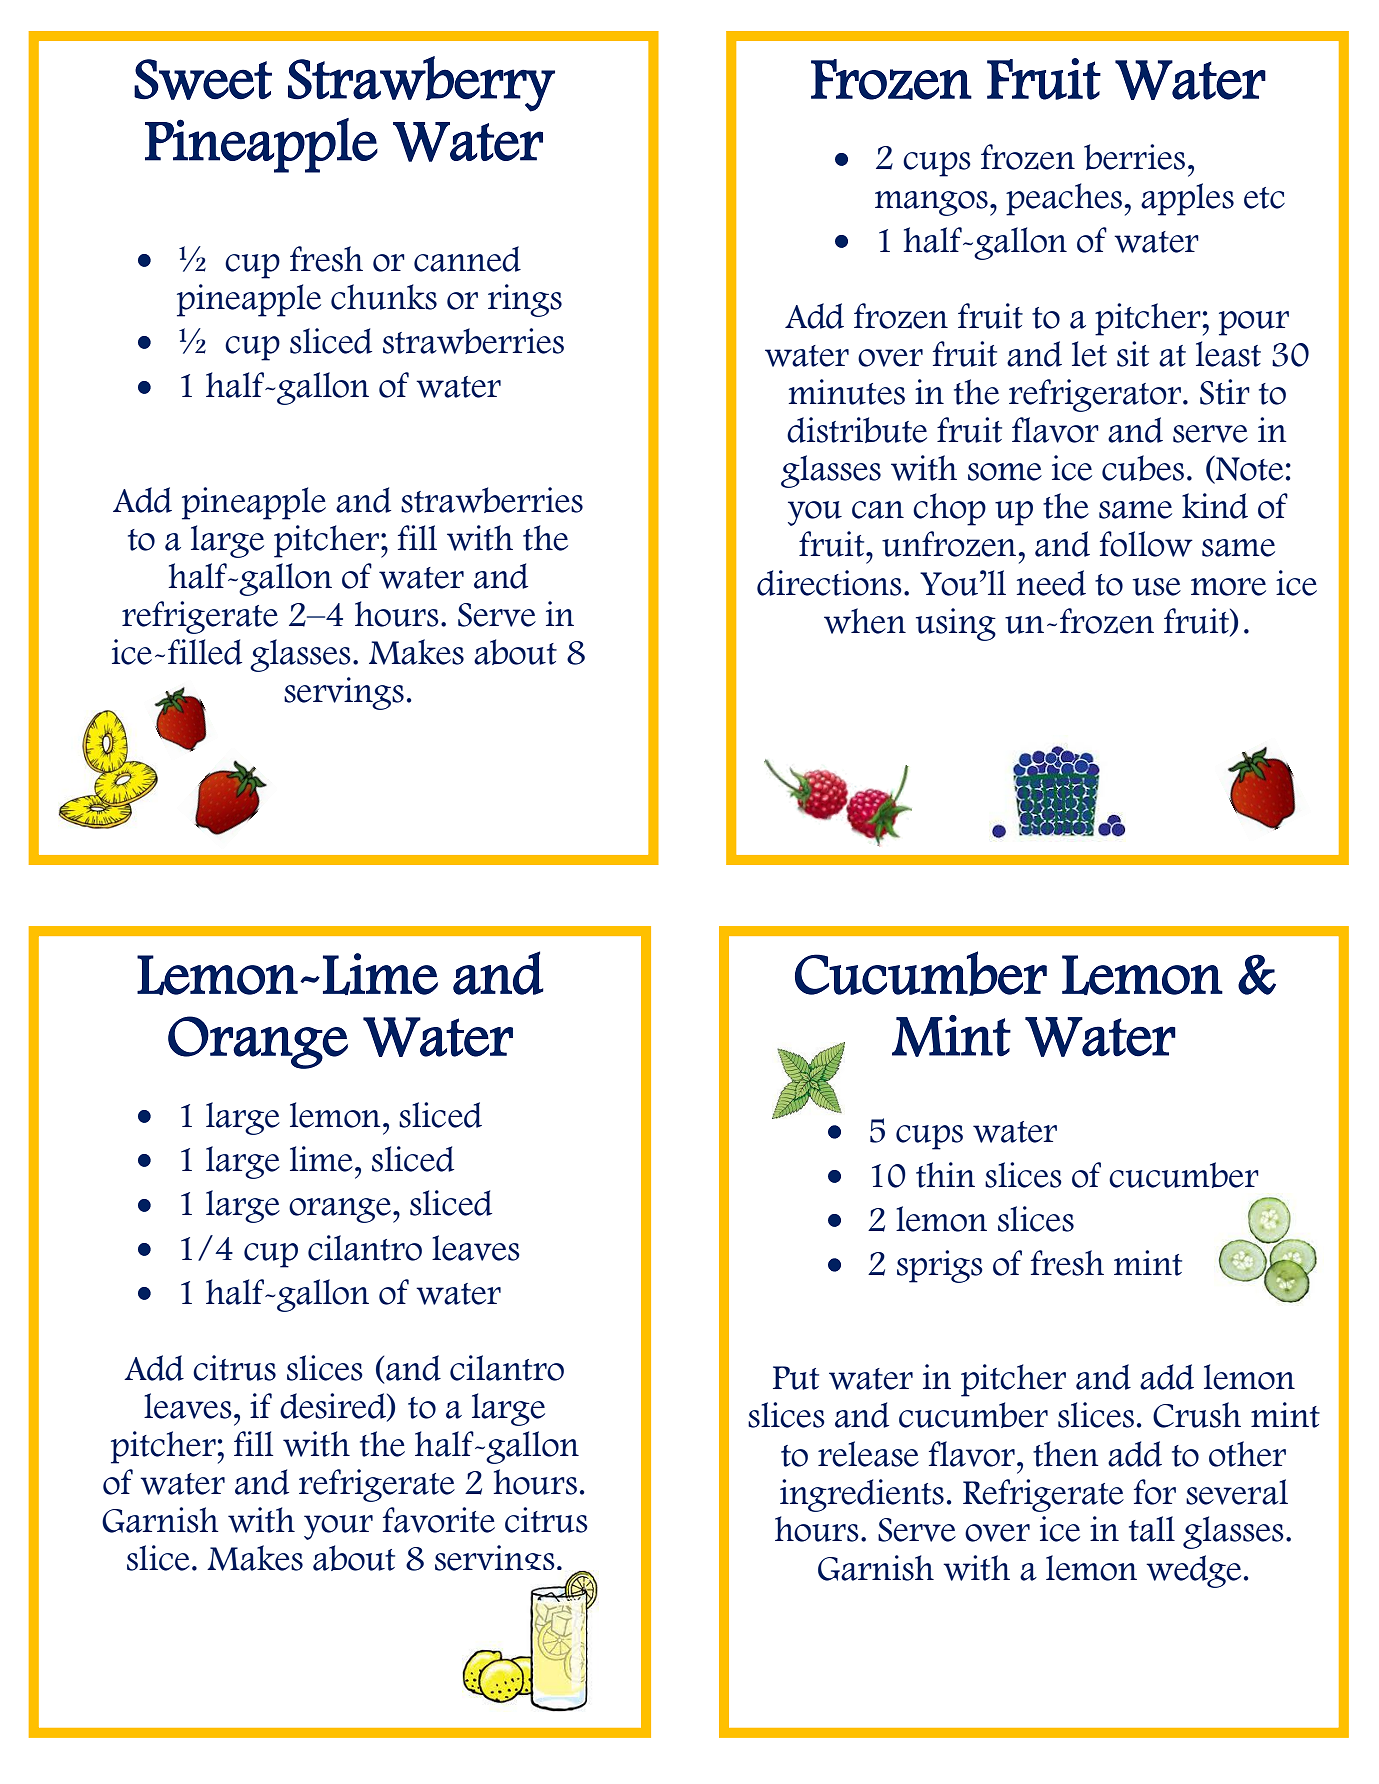  Describe the element at coordinates (1157, 587) in the document. I see `use` at that location.
